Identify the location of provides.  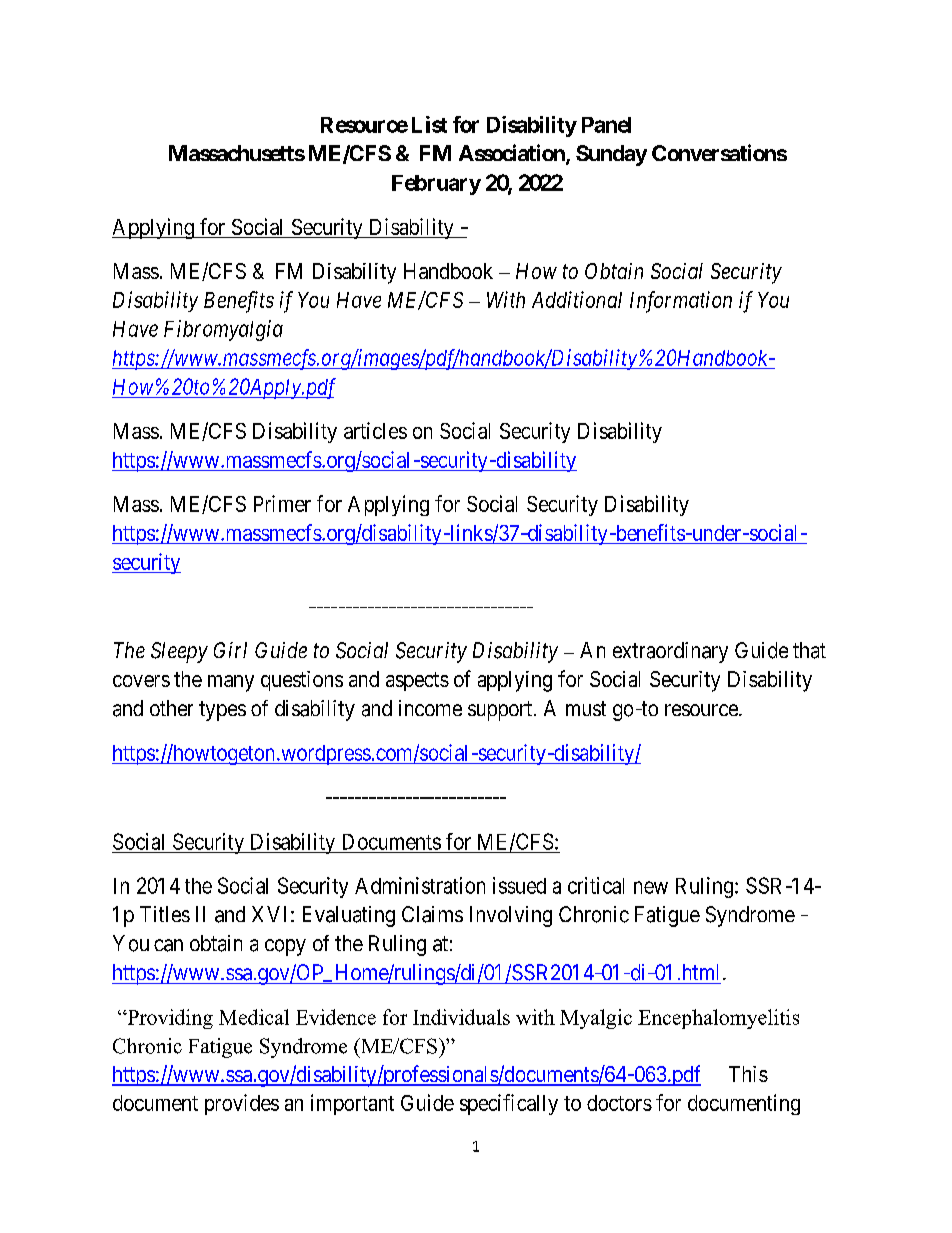
(242, 1104).
